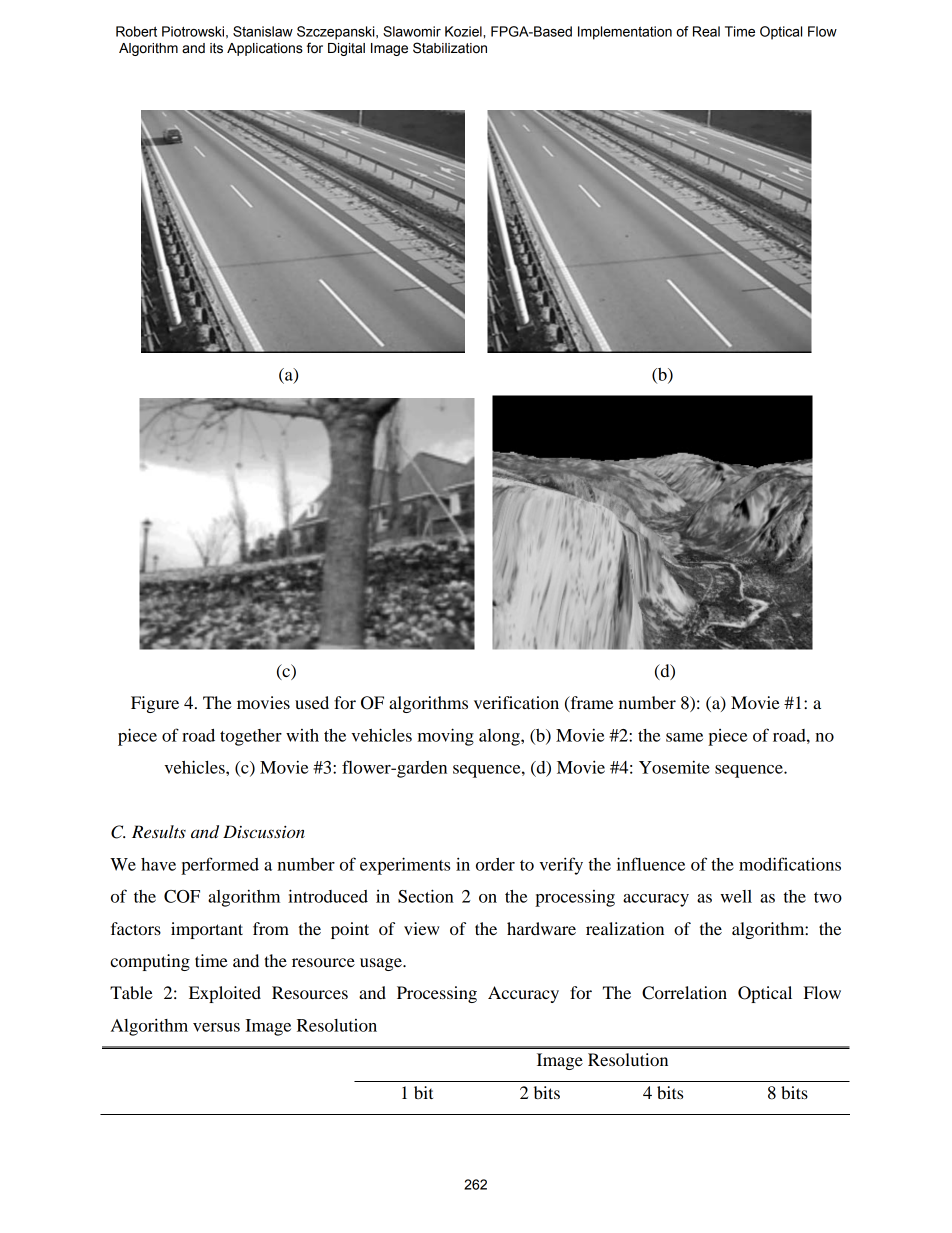 This document has height=1233, width=952. I want to click on same, so click(684, 737).
